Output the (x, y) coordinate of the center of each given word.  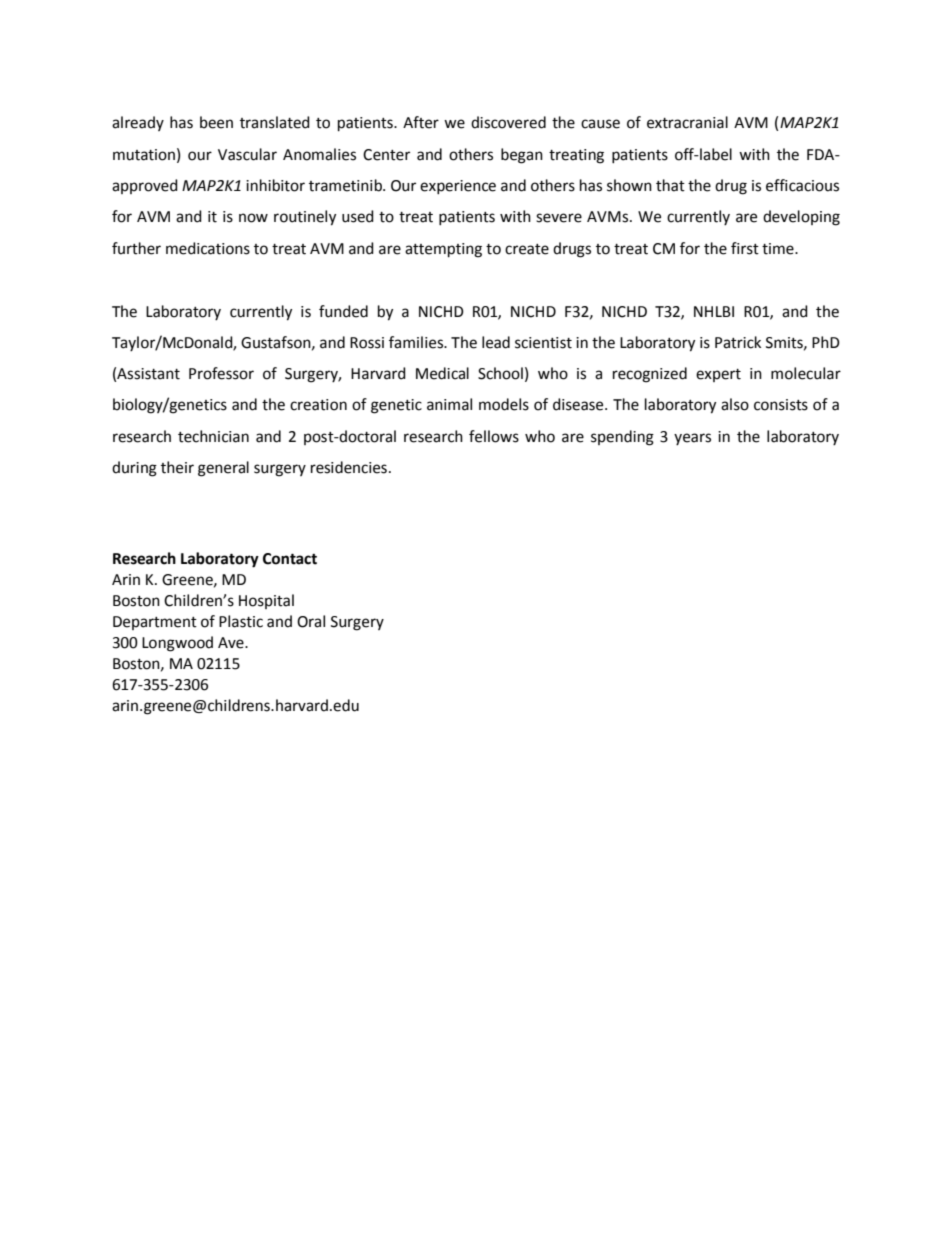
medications (208, 248)
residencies (349, 467)
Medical (442, 373)
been (216, 122)
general (223, 469)
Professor (221, 373)
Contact (290, 559)
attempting (443, 250)
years (692, 439)
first (745, 248)
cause (600, 124)
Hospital (266, 601)
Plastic (241, 621)
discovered (508, 122)
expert (718, 375)
